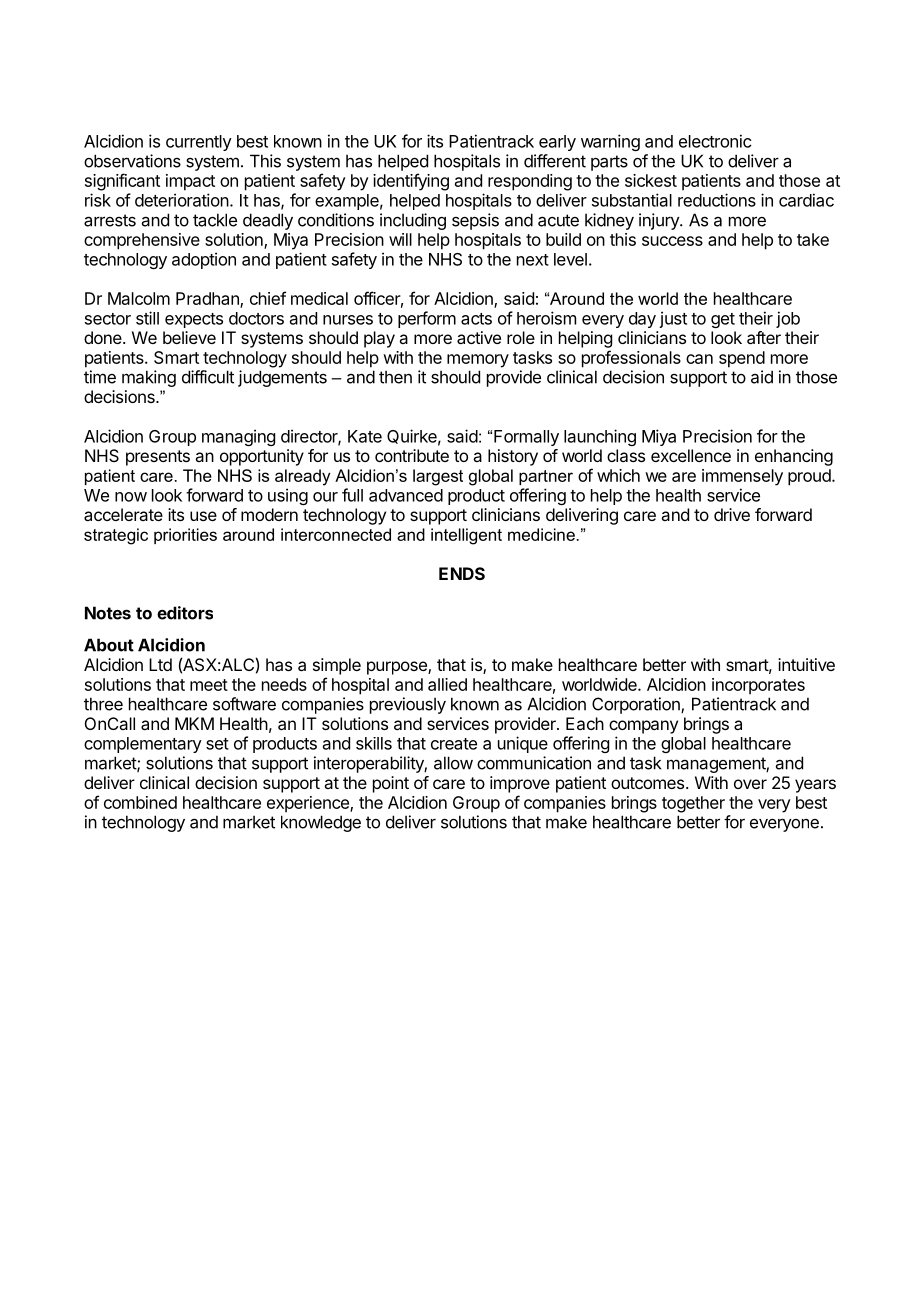 This image has height=1308, width=924. I want to click on purpose, so click(398, 668).
